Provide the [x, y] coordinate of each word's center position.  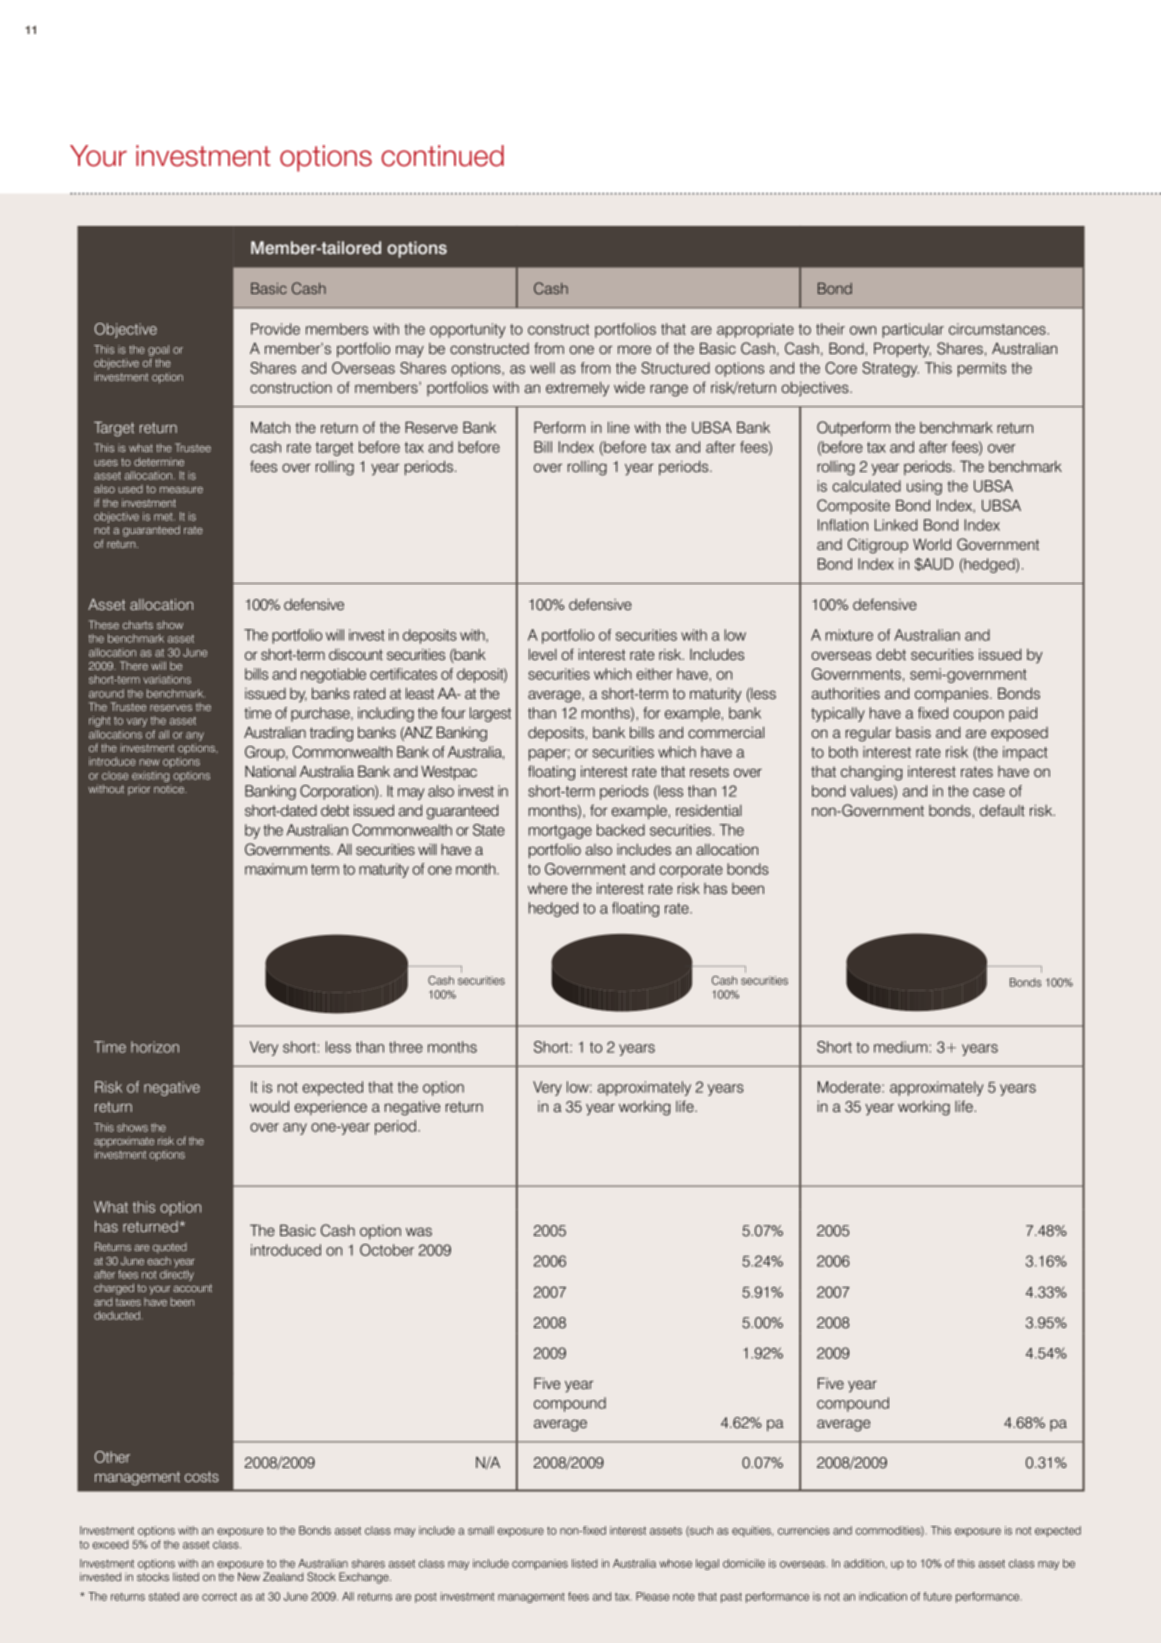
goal [158, 350]
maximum [276, 869]
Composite [853, 506]
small [481, 1530]
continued [442, 156]
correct [219, 1596]
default [1002, 810]
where [547, 889]
